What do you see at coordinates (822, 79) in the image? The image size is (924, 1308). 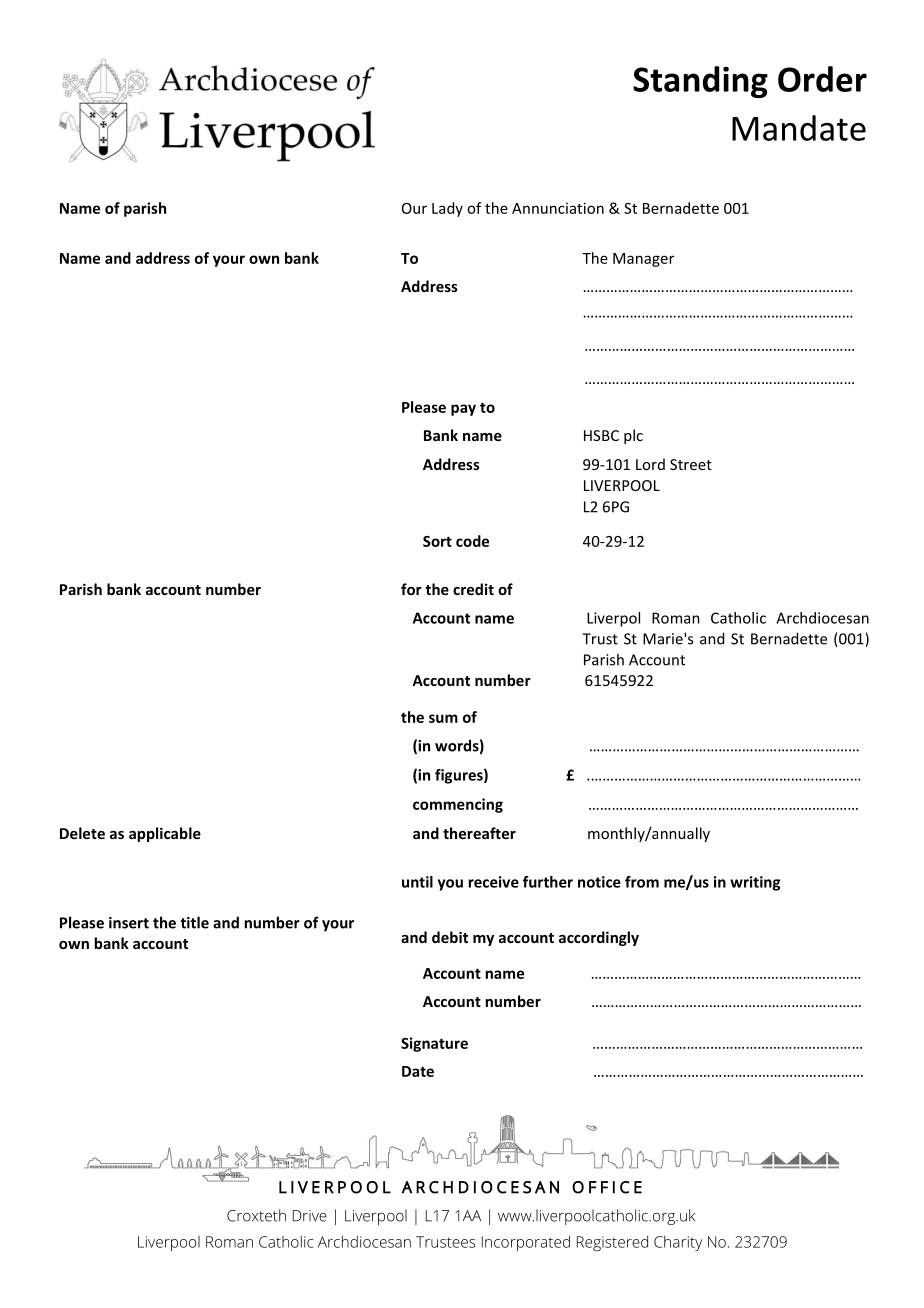 I see `Order` at bounding box center [822, 79].
